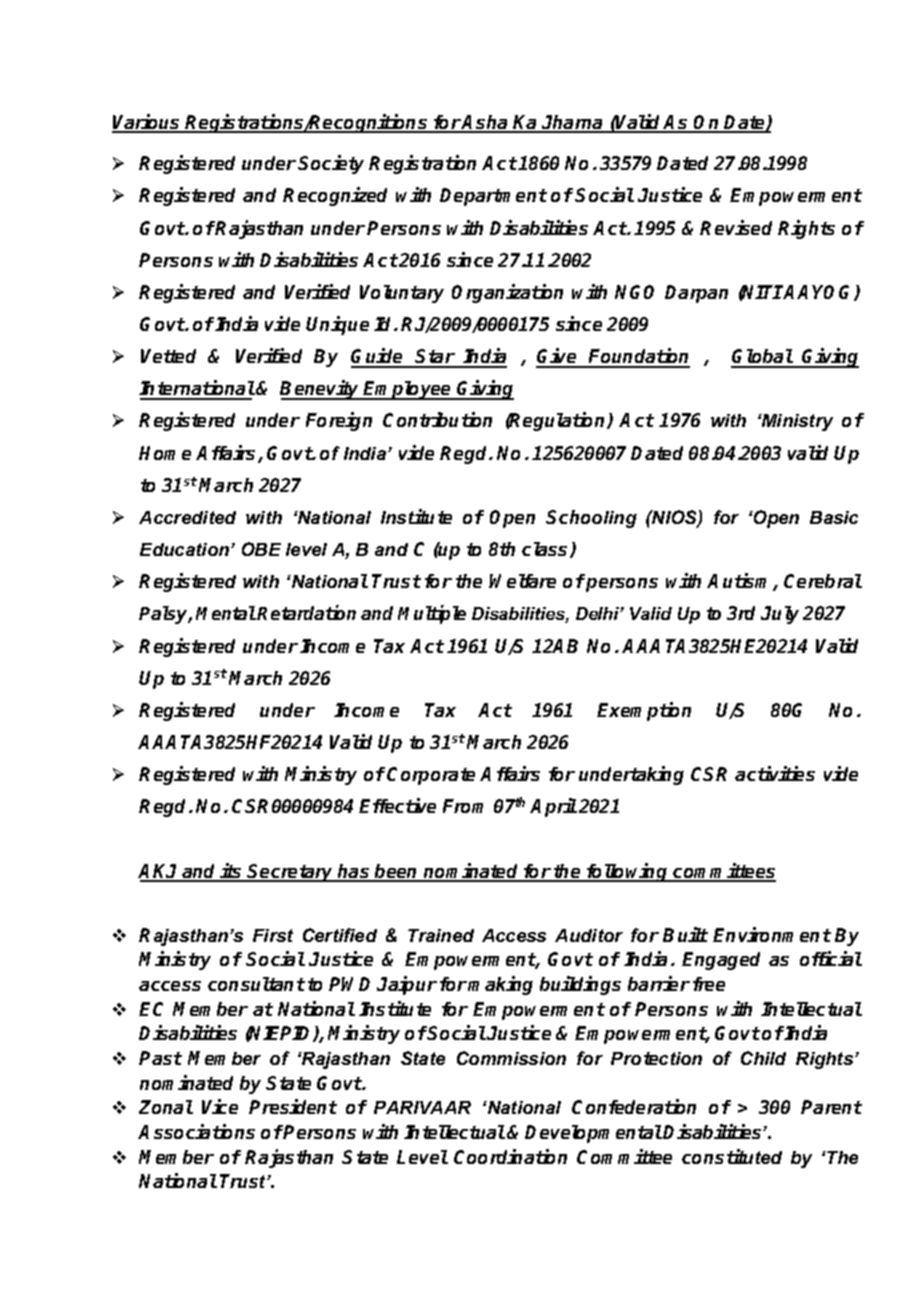 This screenshot has height=1307, width=924. What do you see at coordinates (486, 123) in the screenshot?
I see `Asha` at bounding box center [486, 123].
